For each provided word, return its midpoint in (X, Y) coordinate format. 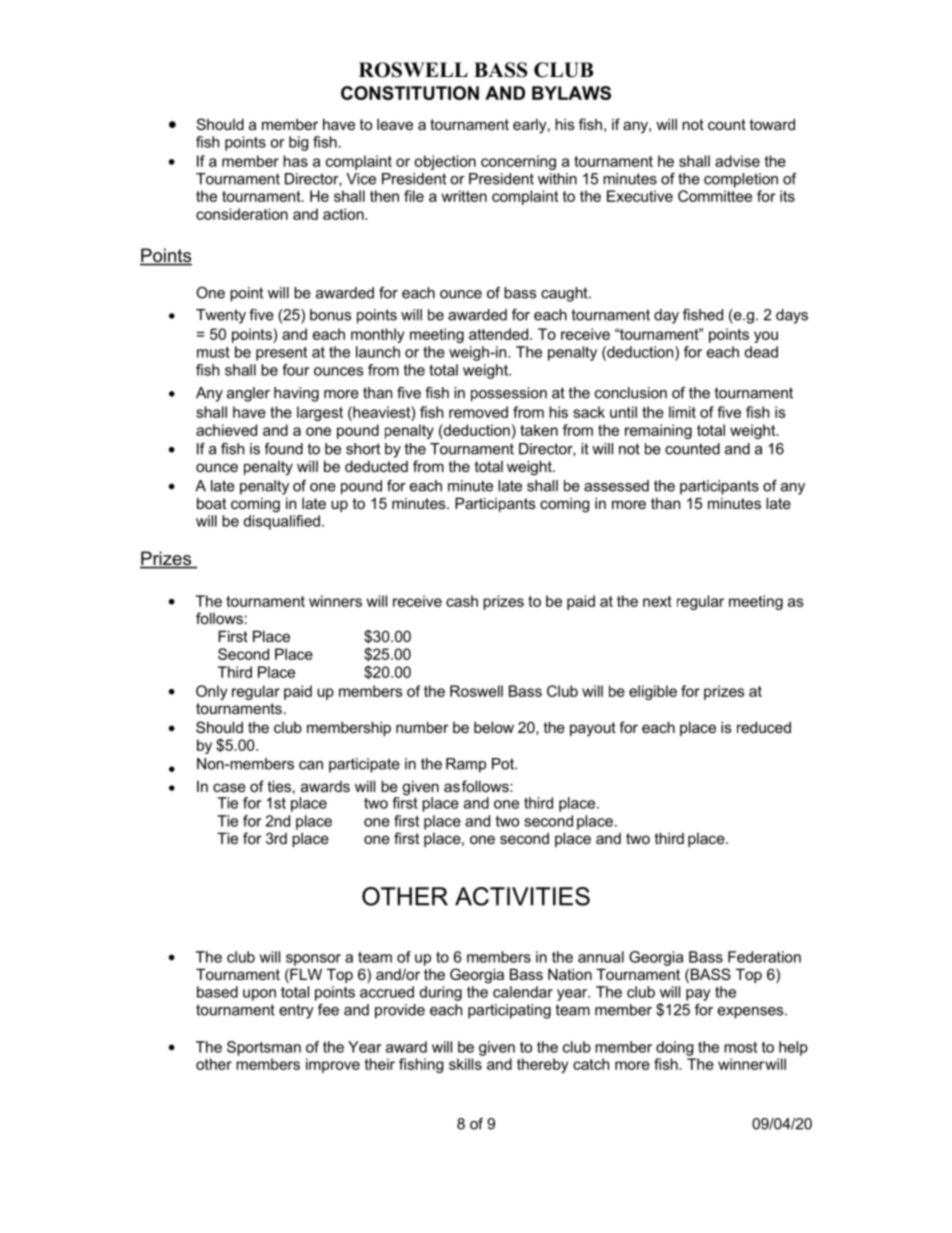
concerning (518, 162)
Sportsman (264, 1048)
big (298, 143)
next (657, 601)
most (740, 1047)
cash (462, 601)
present (281, 354)
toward (772, 124)
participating (509, 1011)
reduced (764, 727)
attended (500, 334)
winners (335, 601)
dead (761, 352)
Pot (504, 764)
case (229, 787)
